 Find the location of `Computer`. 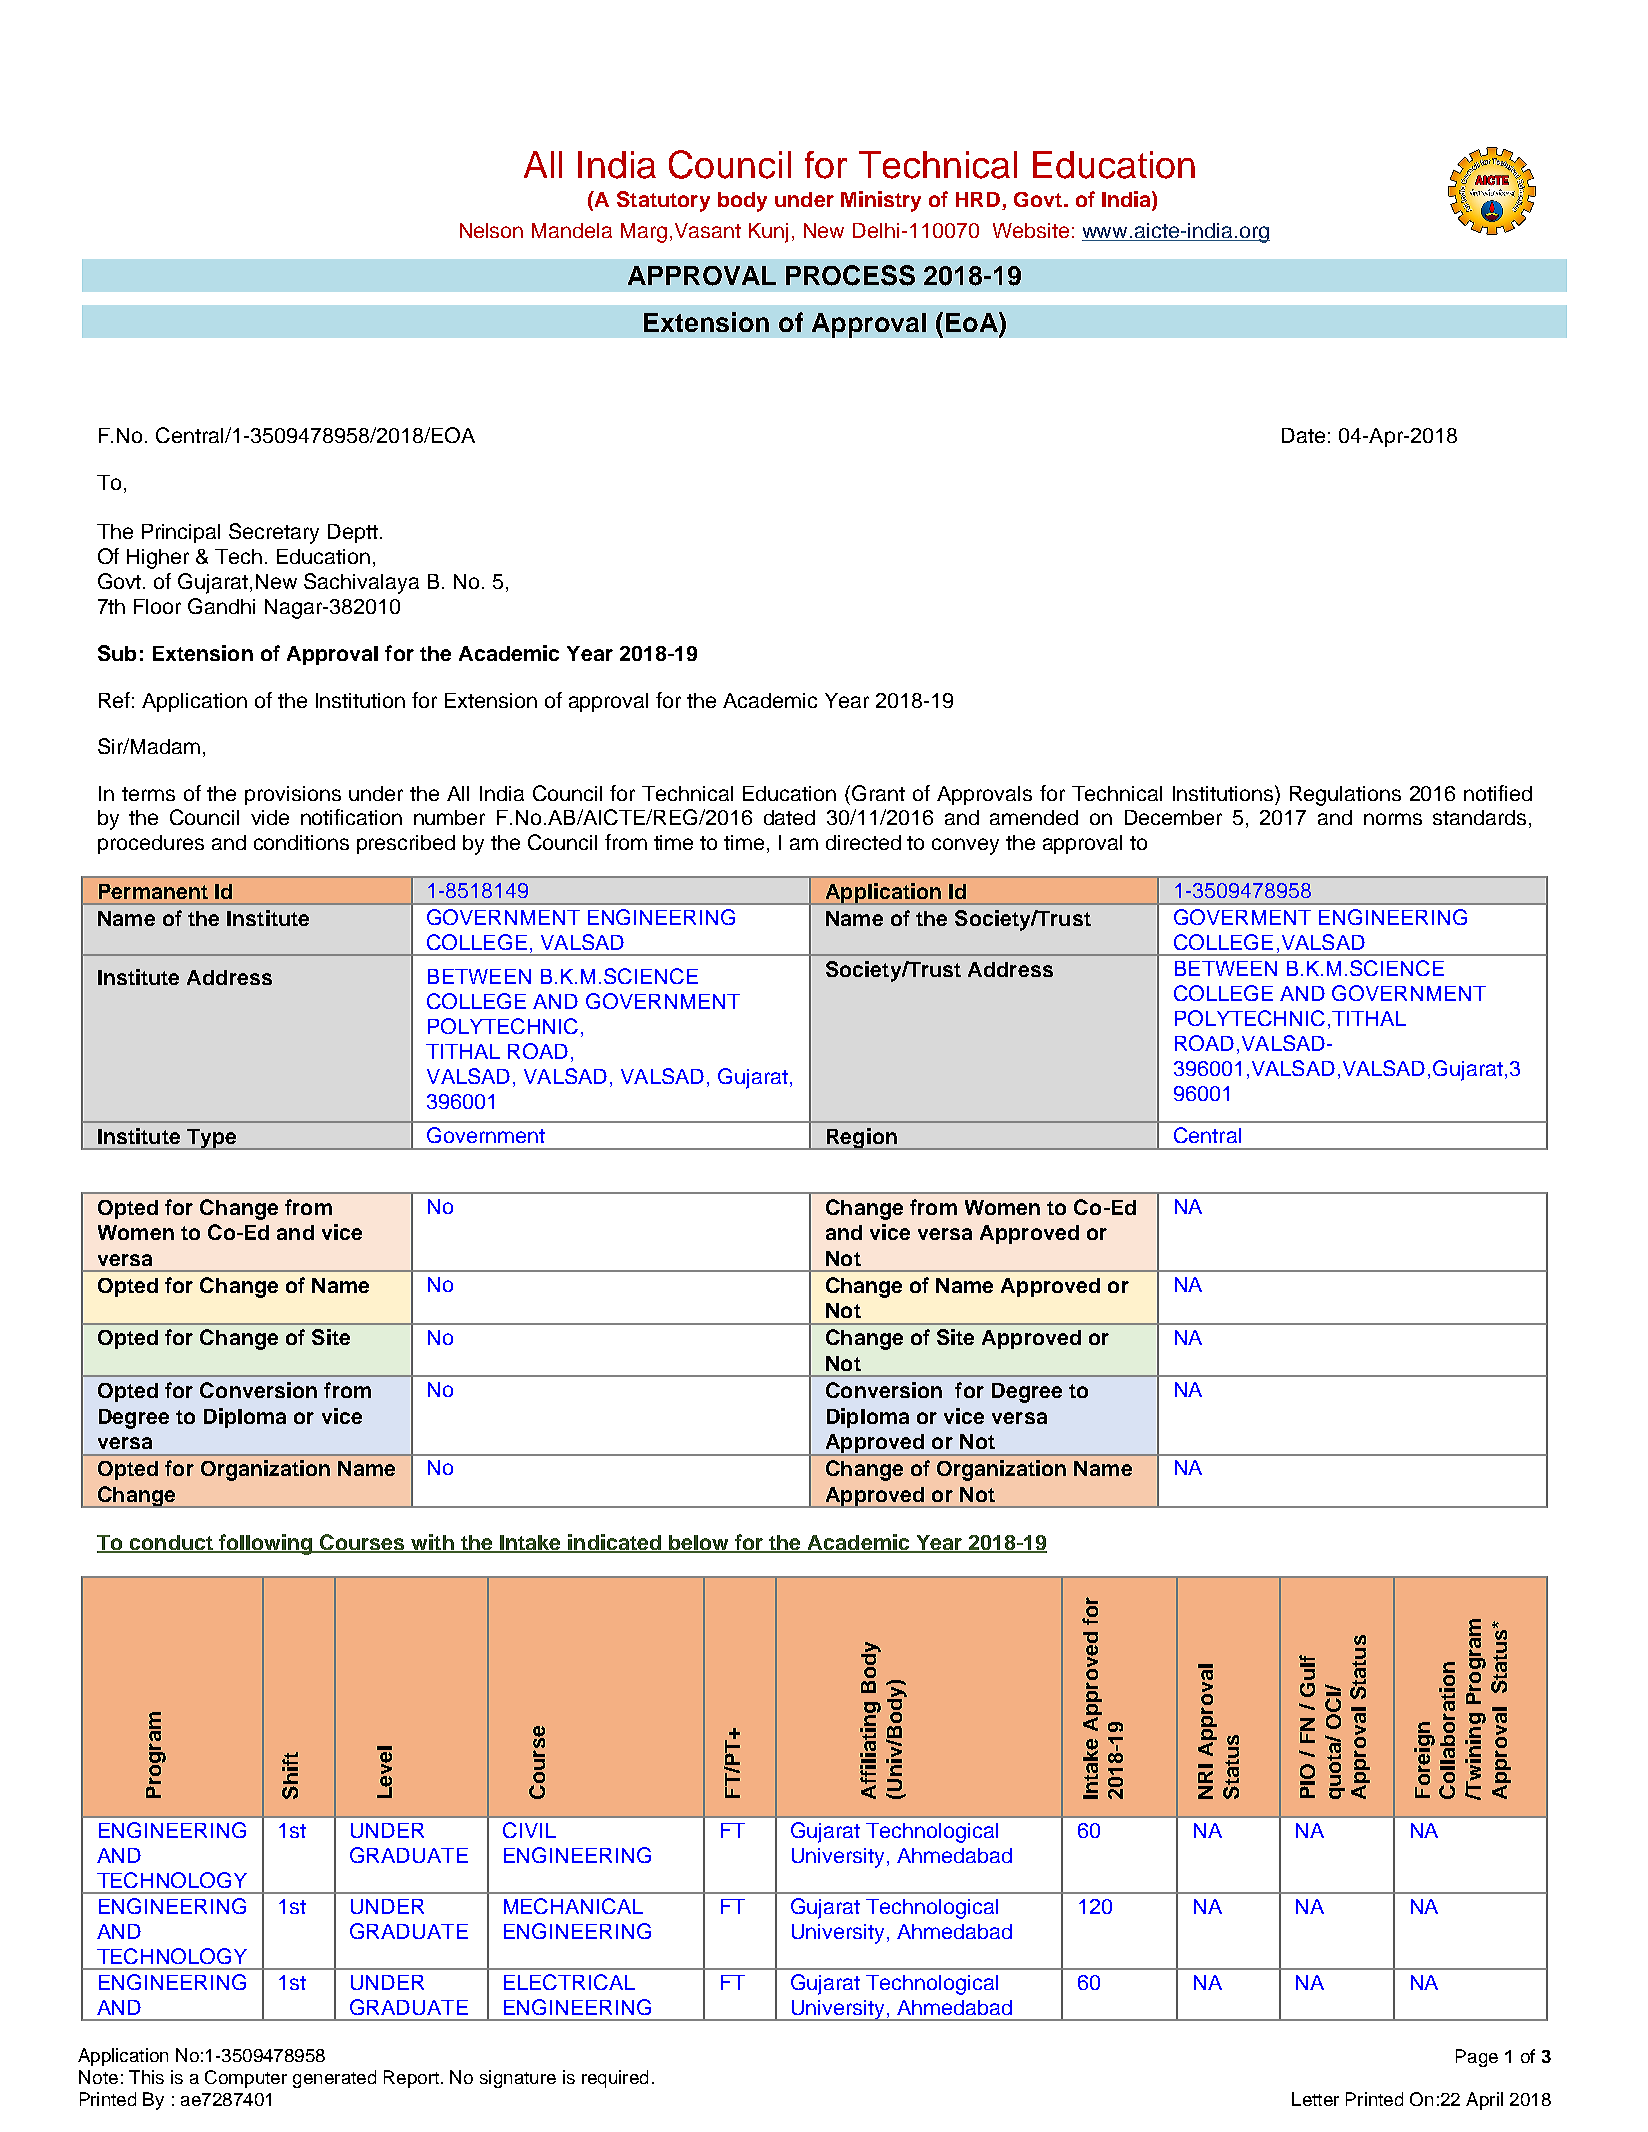

Computer is located at coordinates (246, 2079).
